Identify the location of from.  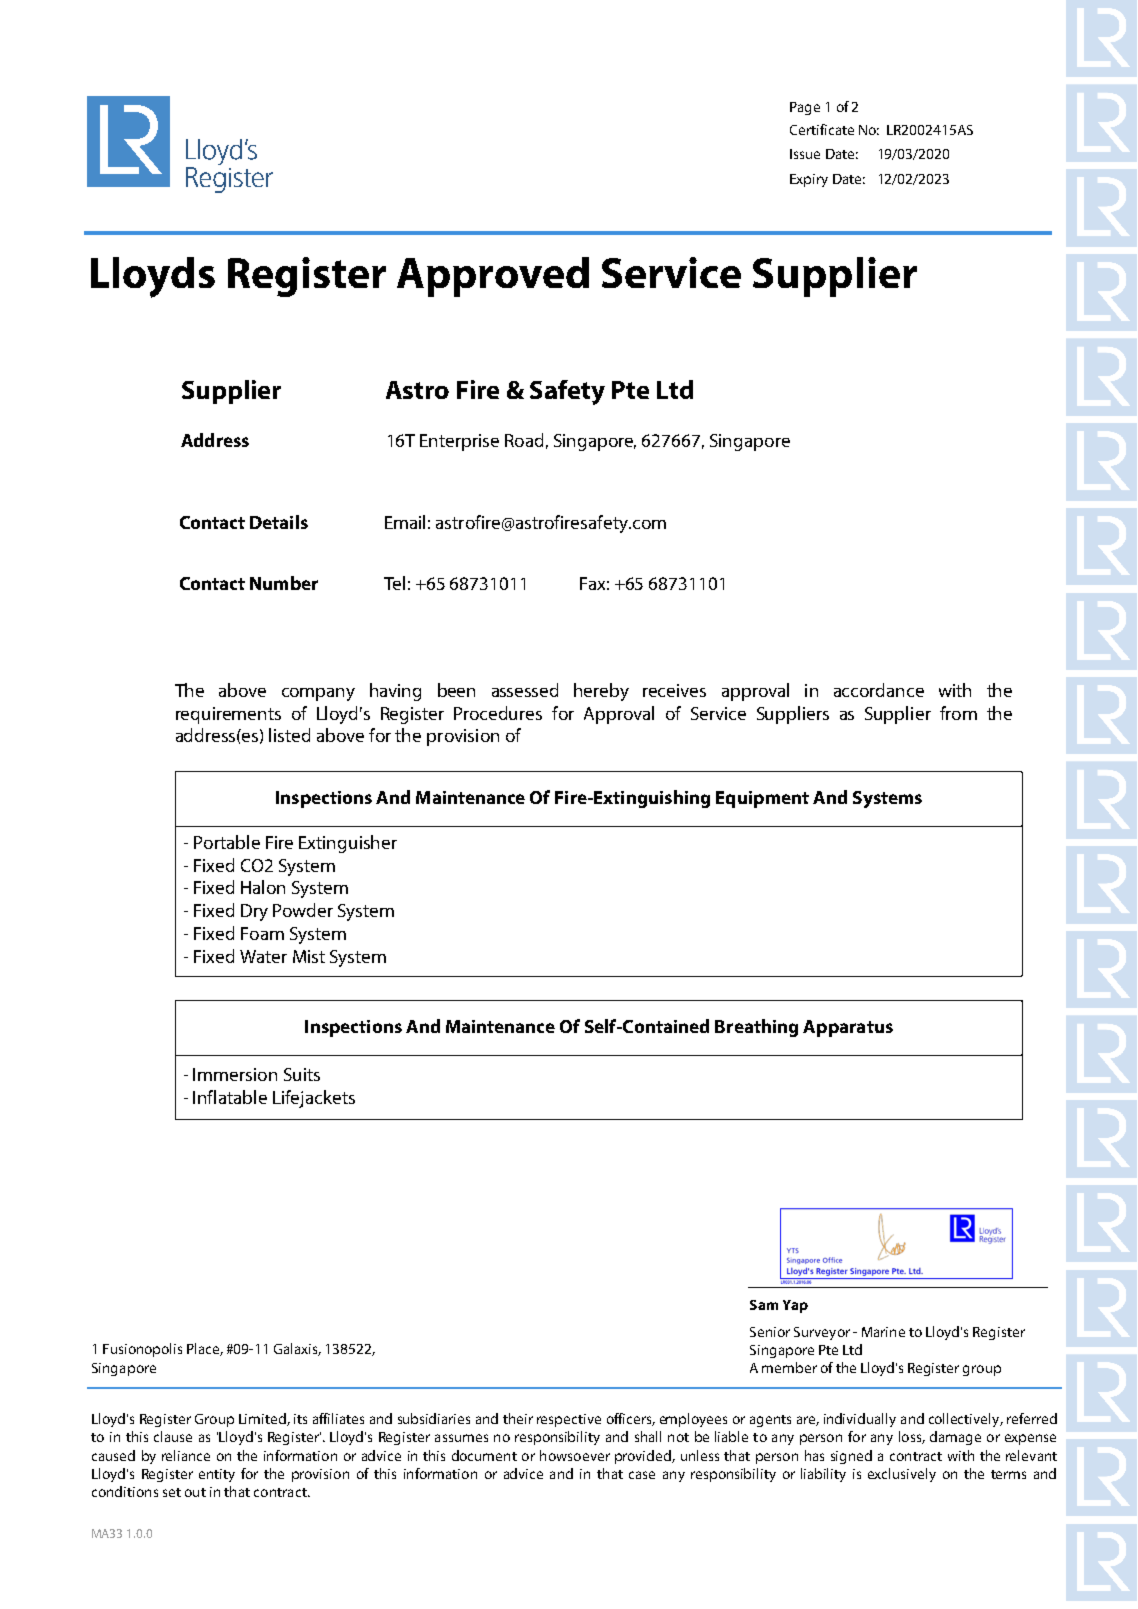
(958, 713).
